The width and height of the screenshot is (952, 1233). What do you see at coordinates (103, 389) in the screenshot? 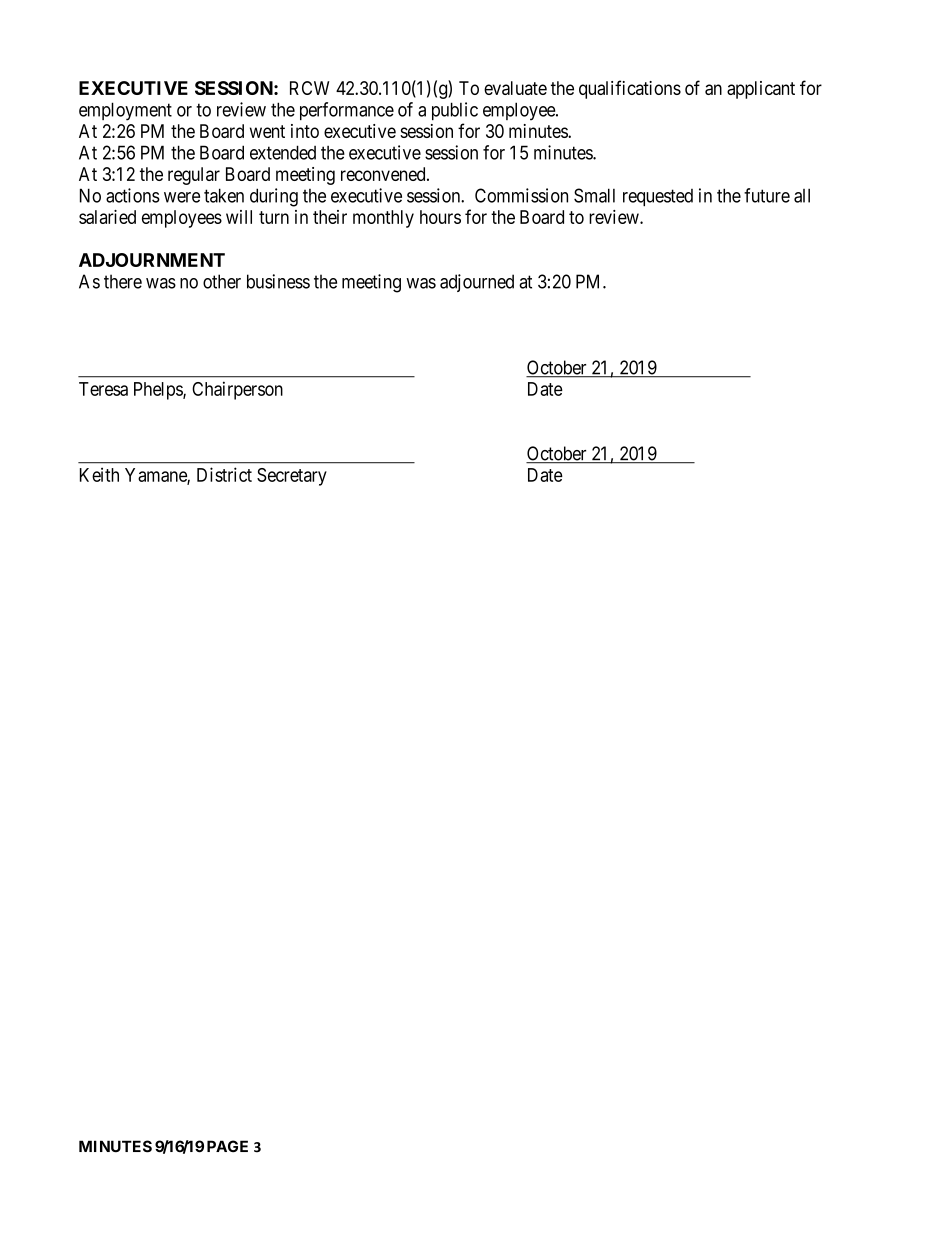
I see `Teresa` at bounding box center [103, 389].
